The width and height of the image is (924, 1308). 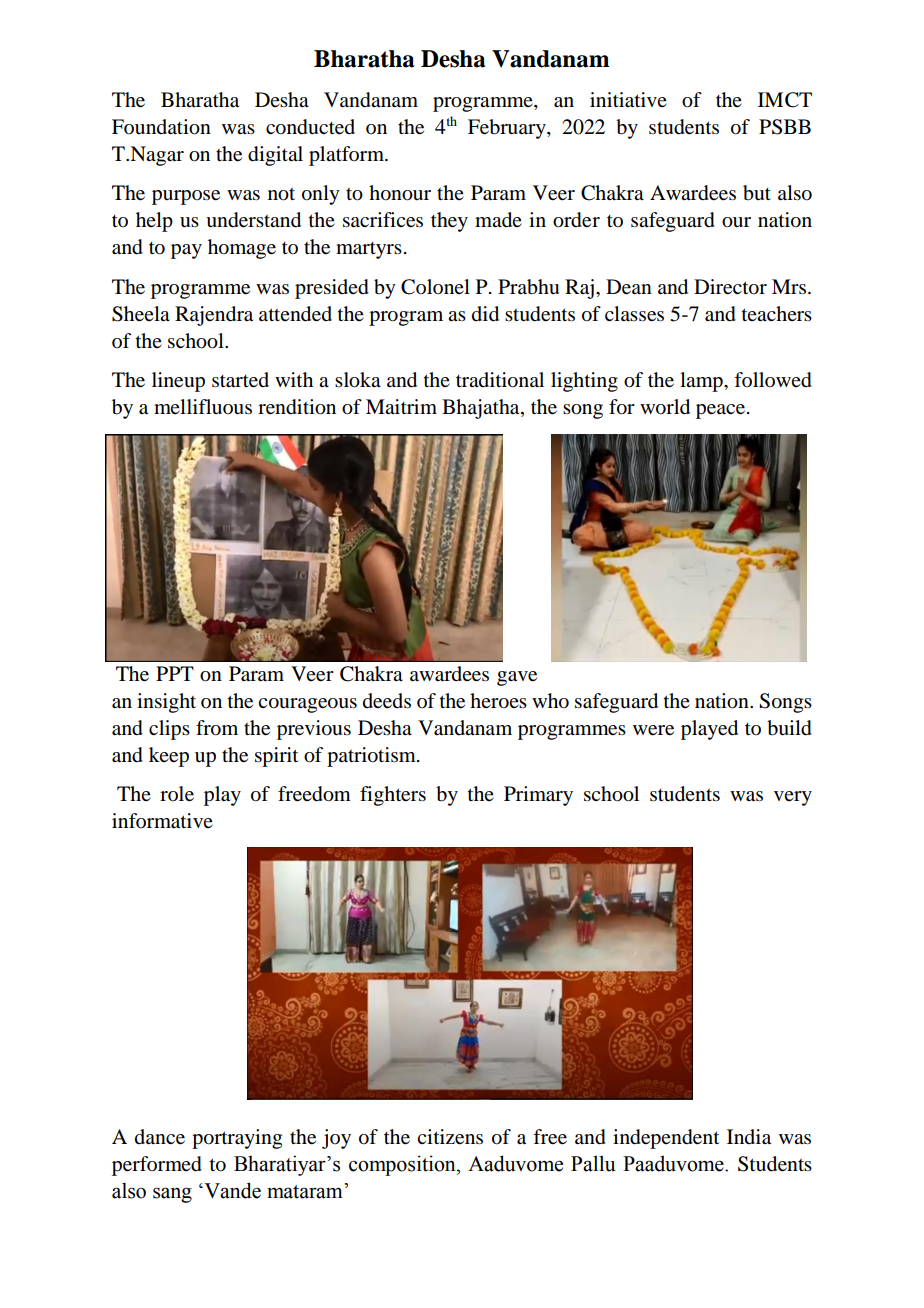 What do you see at coordinates (653, 730) in the image?
I see `were` at bounding box center [653, 730].
